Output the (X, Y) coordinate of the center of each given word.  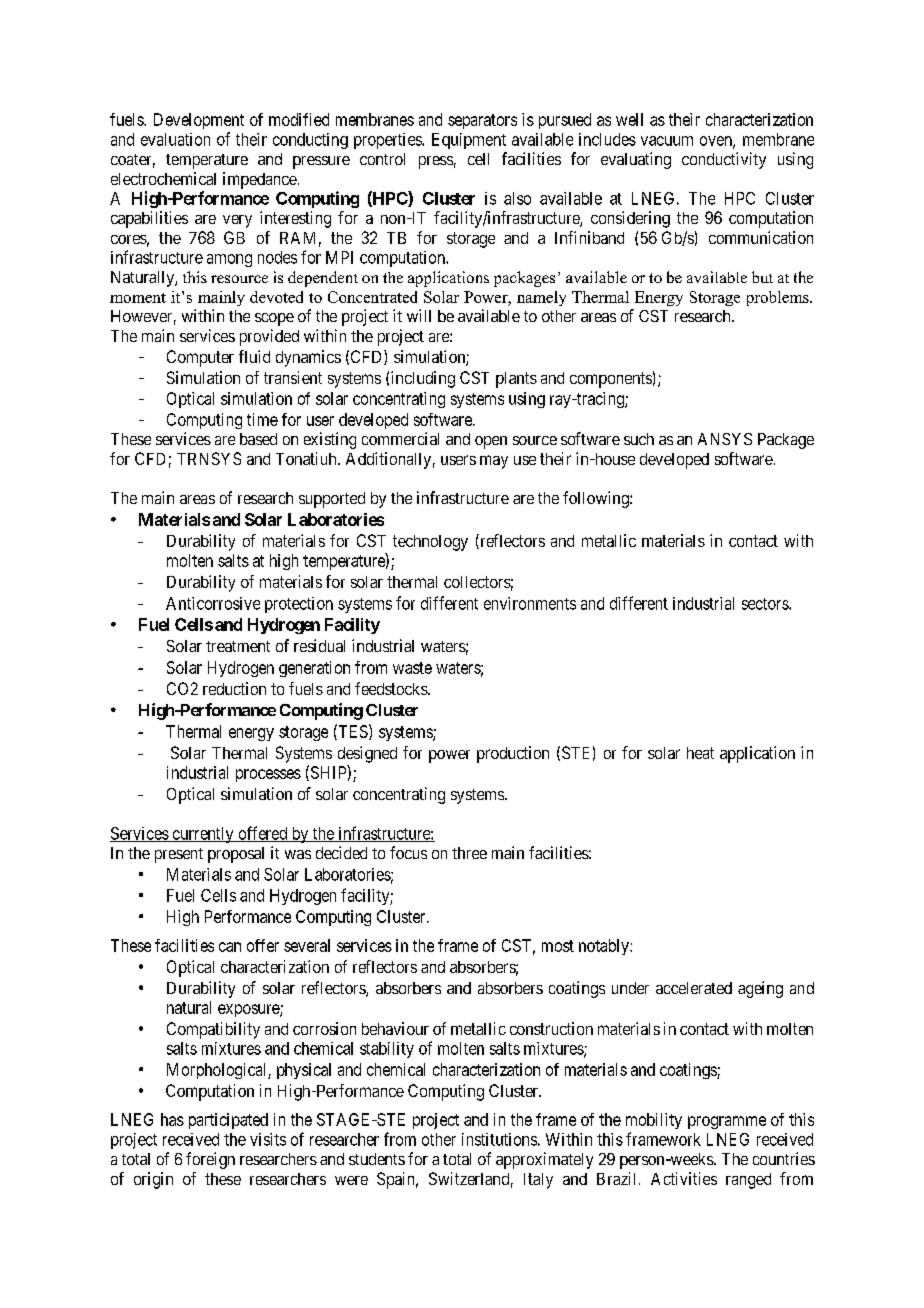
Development (199, 121)
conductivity (724, 160)
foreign (210, 1160)
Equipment (469, 141)
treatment (238, 646)
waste (412, 668)
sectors (766, 604)
